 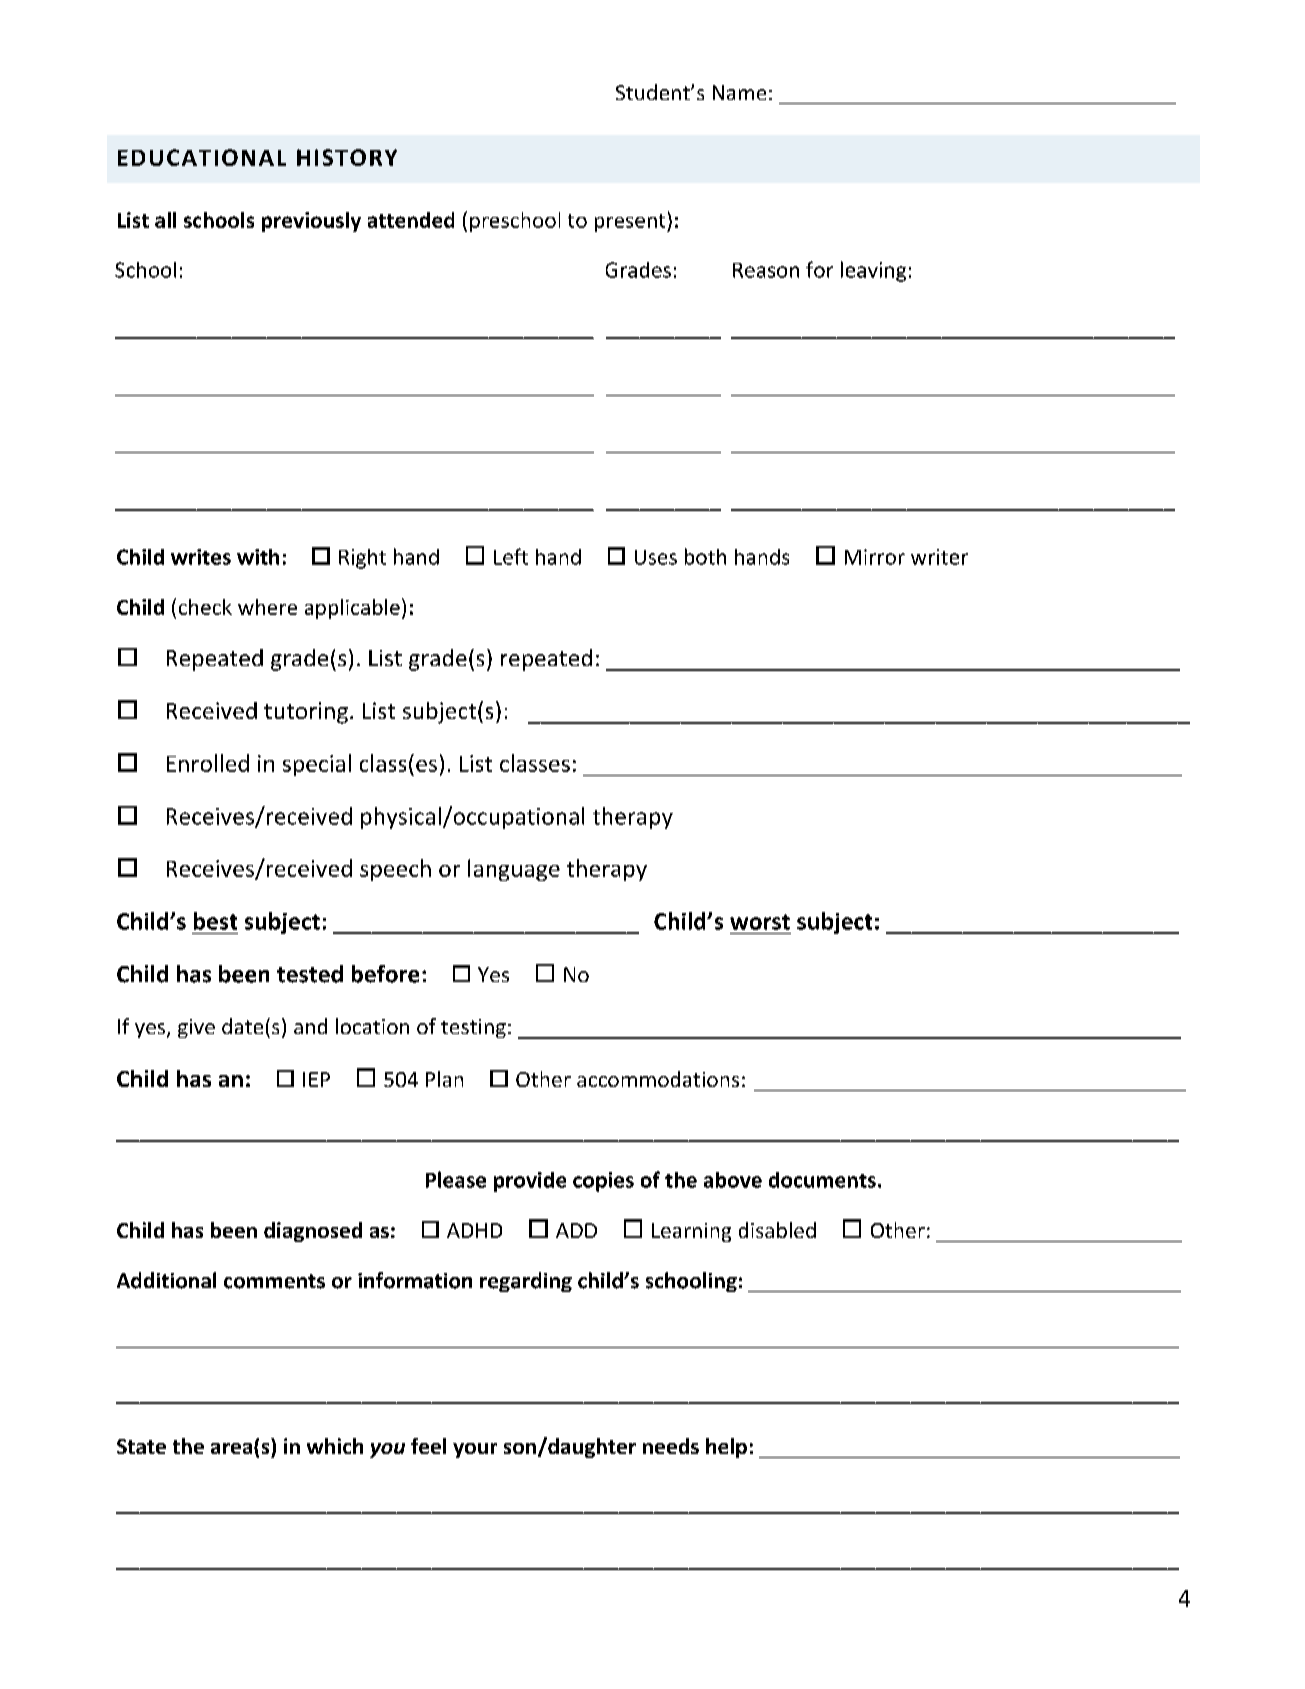 What do you see at coordinates (739, 92) in the screenshot?
I see `Name` at bounding box center [739, 92].
